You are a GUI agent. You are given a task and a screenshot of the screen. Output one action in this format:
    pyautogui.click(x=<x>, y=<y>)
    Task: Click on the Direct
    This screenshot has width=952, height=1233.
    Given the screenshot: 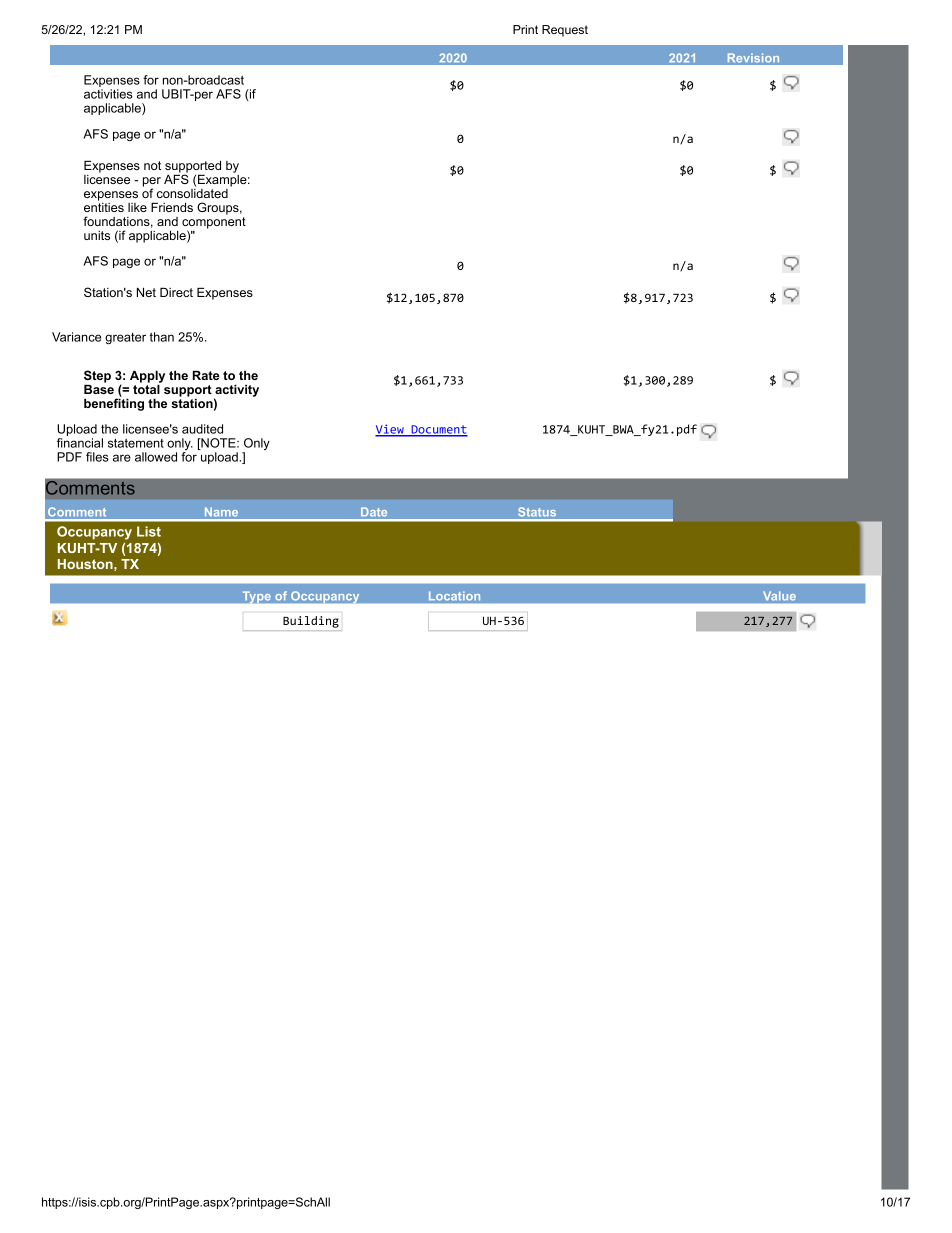 What is the action you would take?
    pyautogui.click(x=176, y=292)
